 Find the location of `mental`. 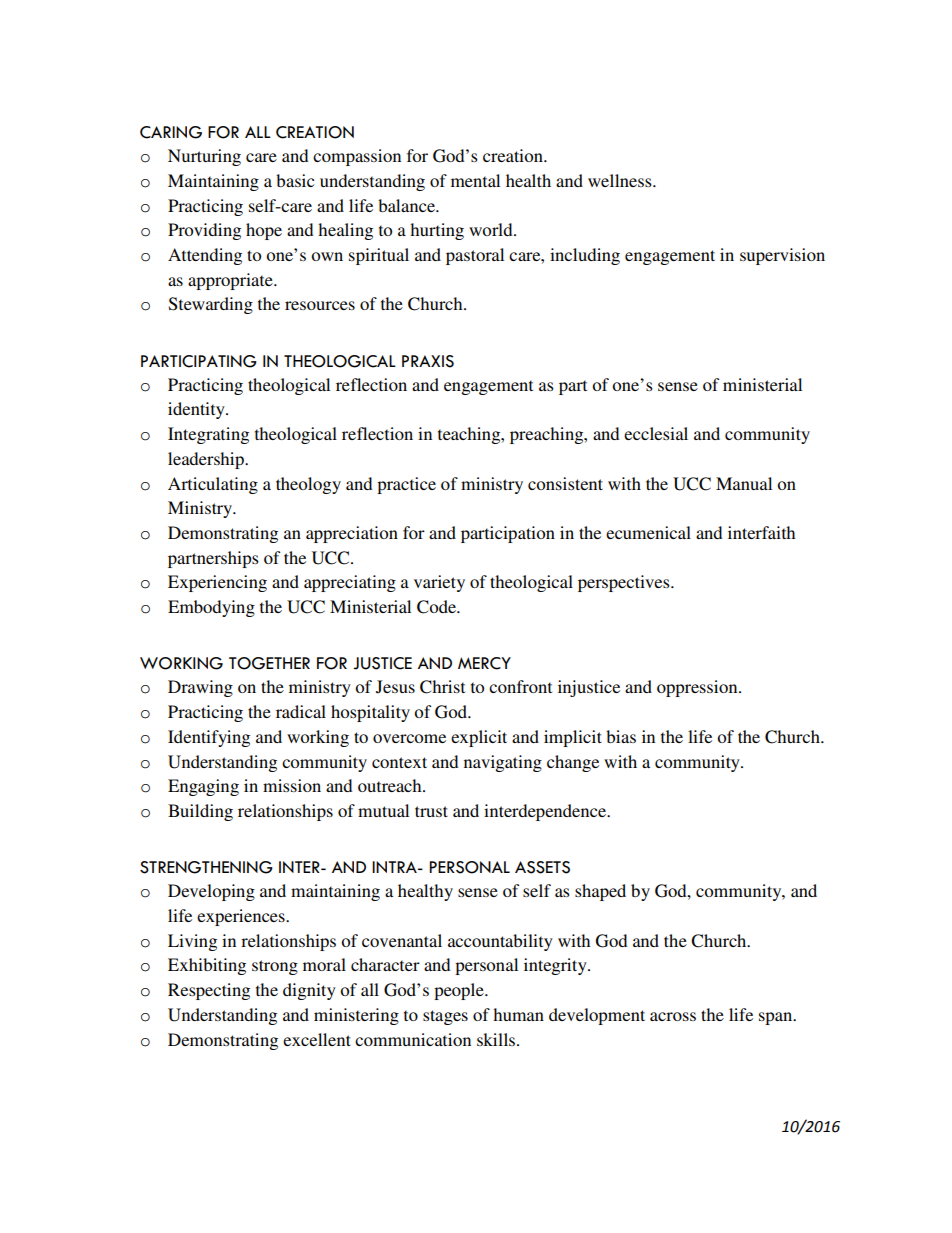

mental is located at coordinates (475, 180).
